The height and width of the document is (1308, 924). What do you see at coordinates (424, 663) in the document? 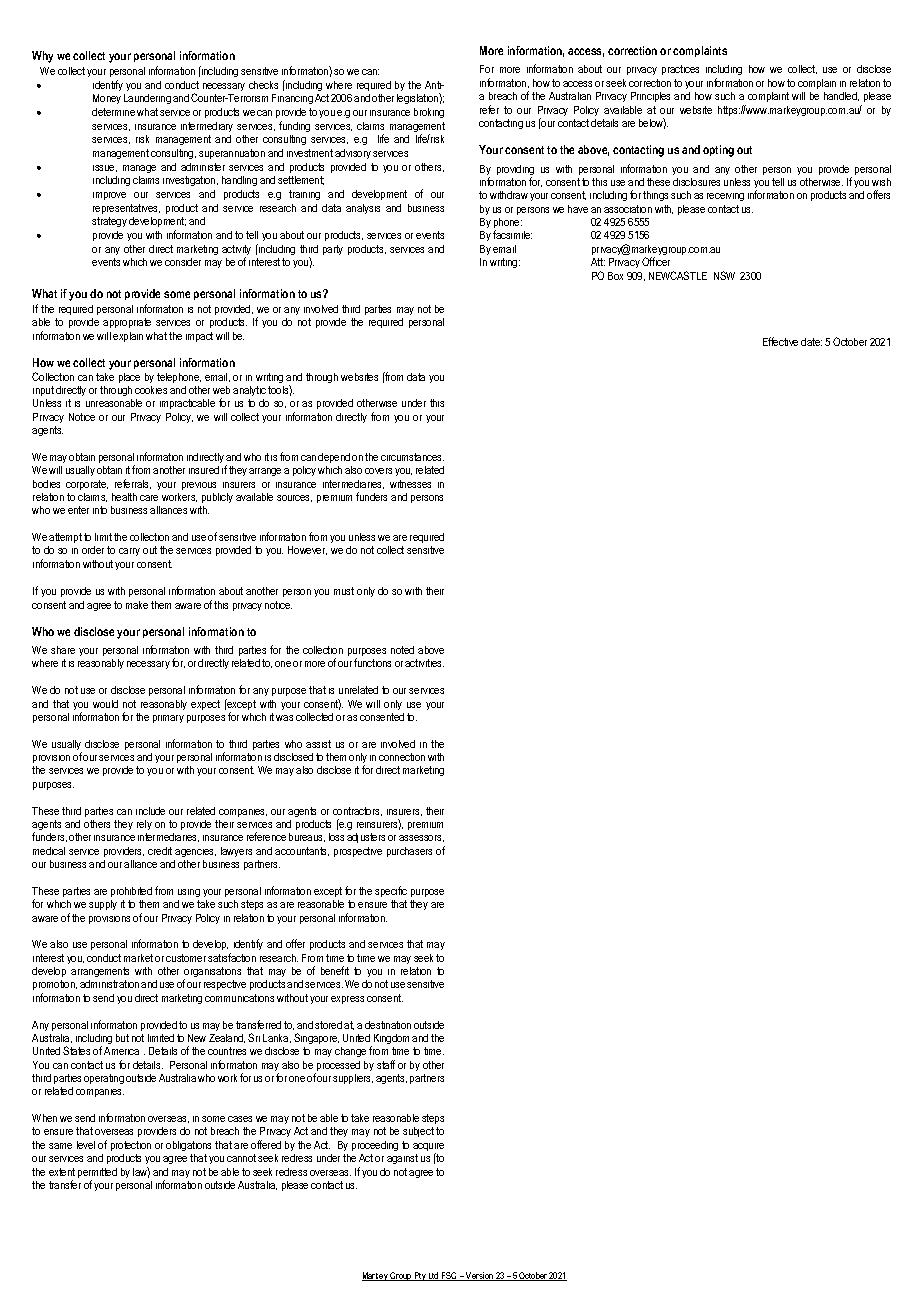
I see `activities` at bounding box center [424, 663].
